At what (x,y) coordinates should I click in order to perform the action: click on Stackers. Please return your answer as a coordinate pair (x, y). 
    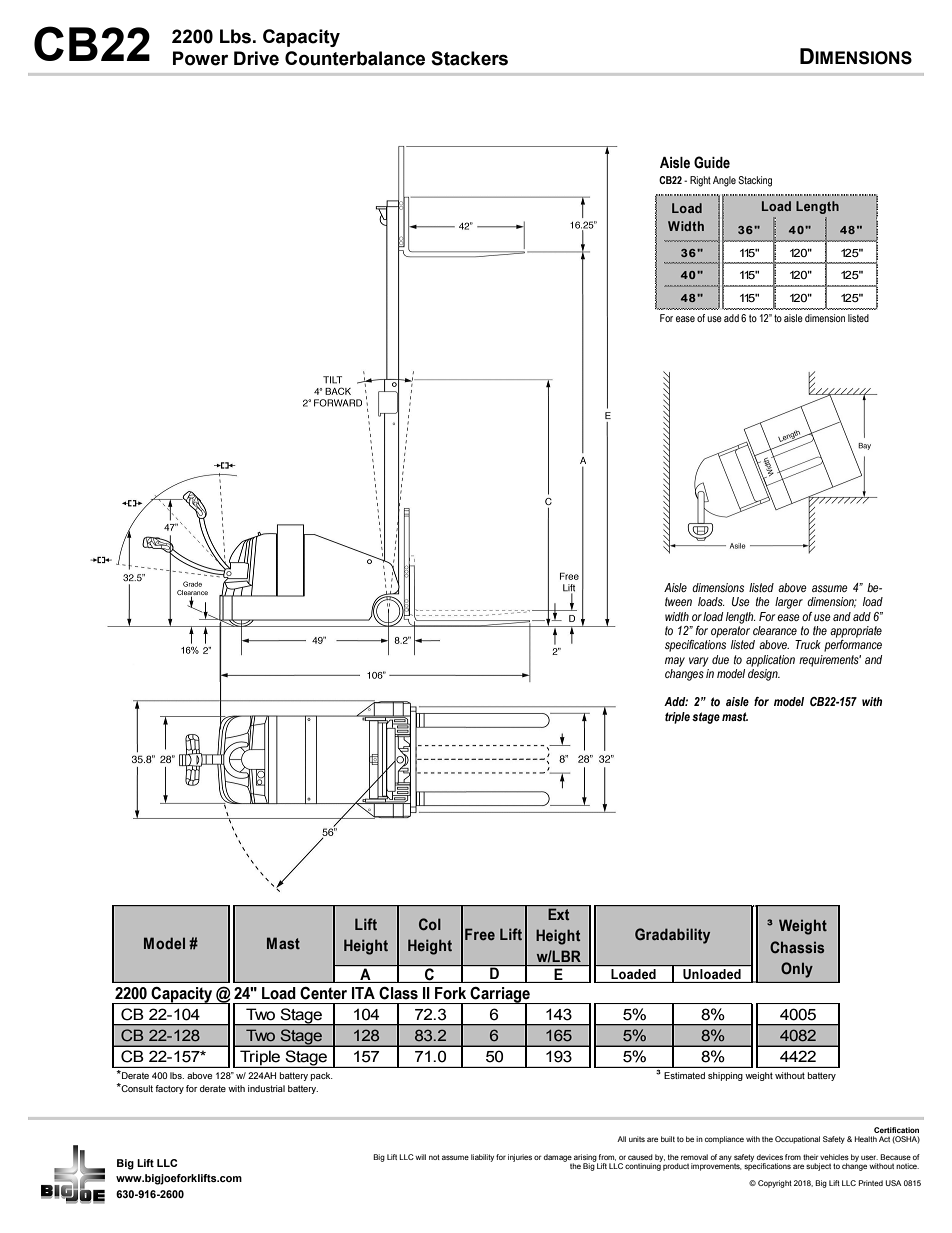
    Looking at the image, I should click on (469, 58).
